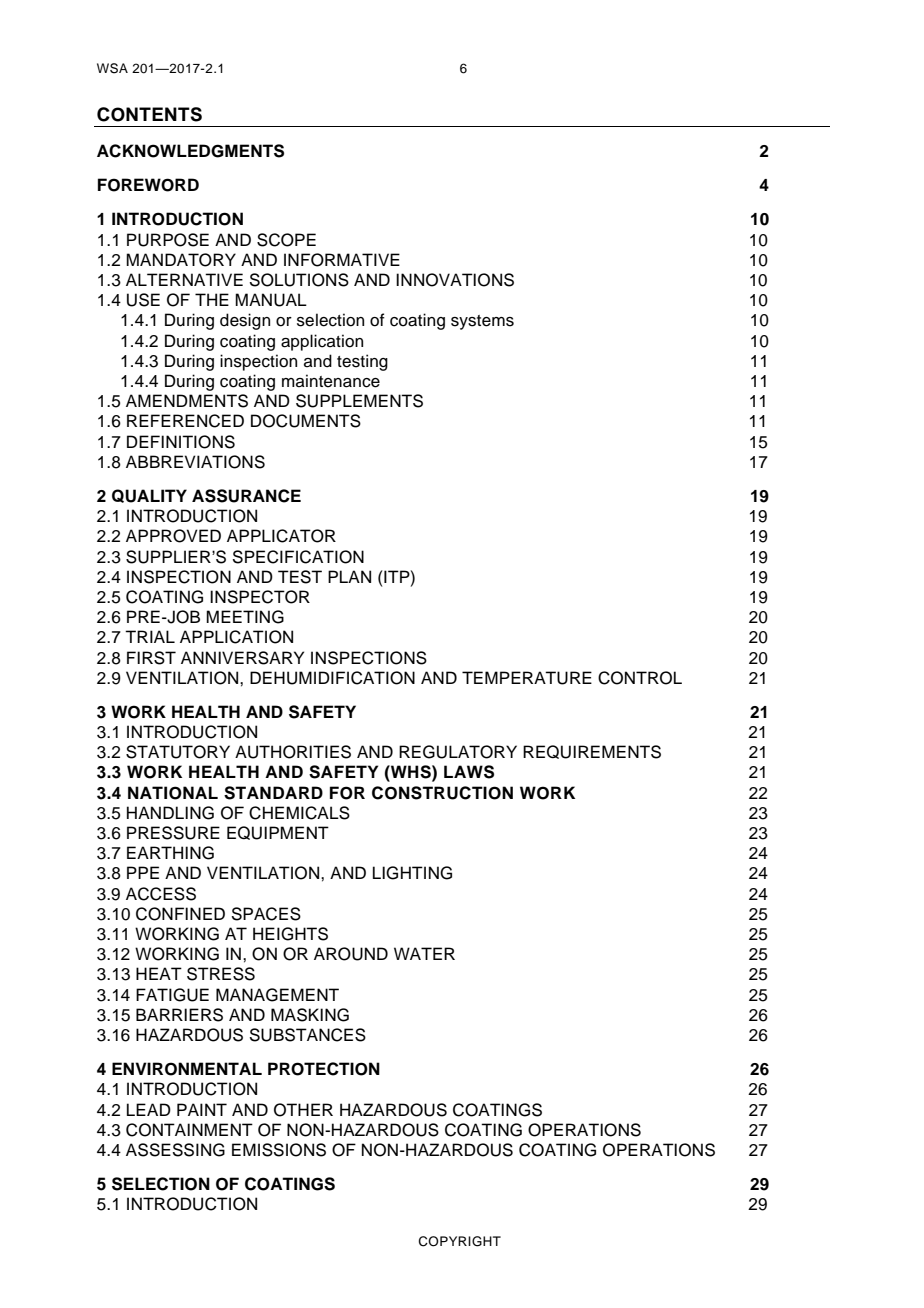  I want to click on CONTENTS, so click(149, 114).
